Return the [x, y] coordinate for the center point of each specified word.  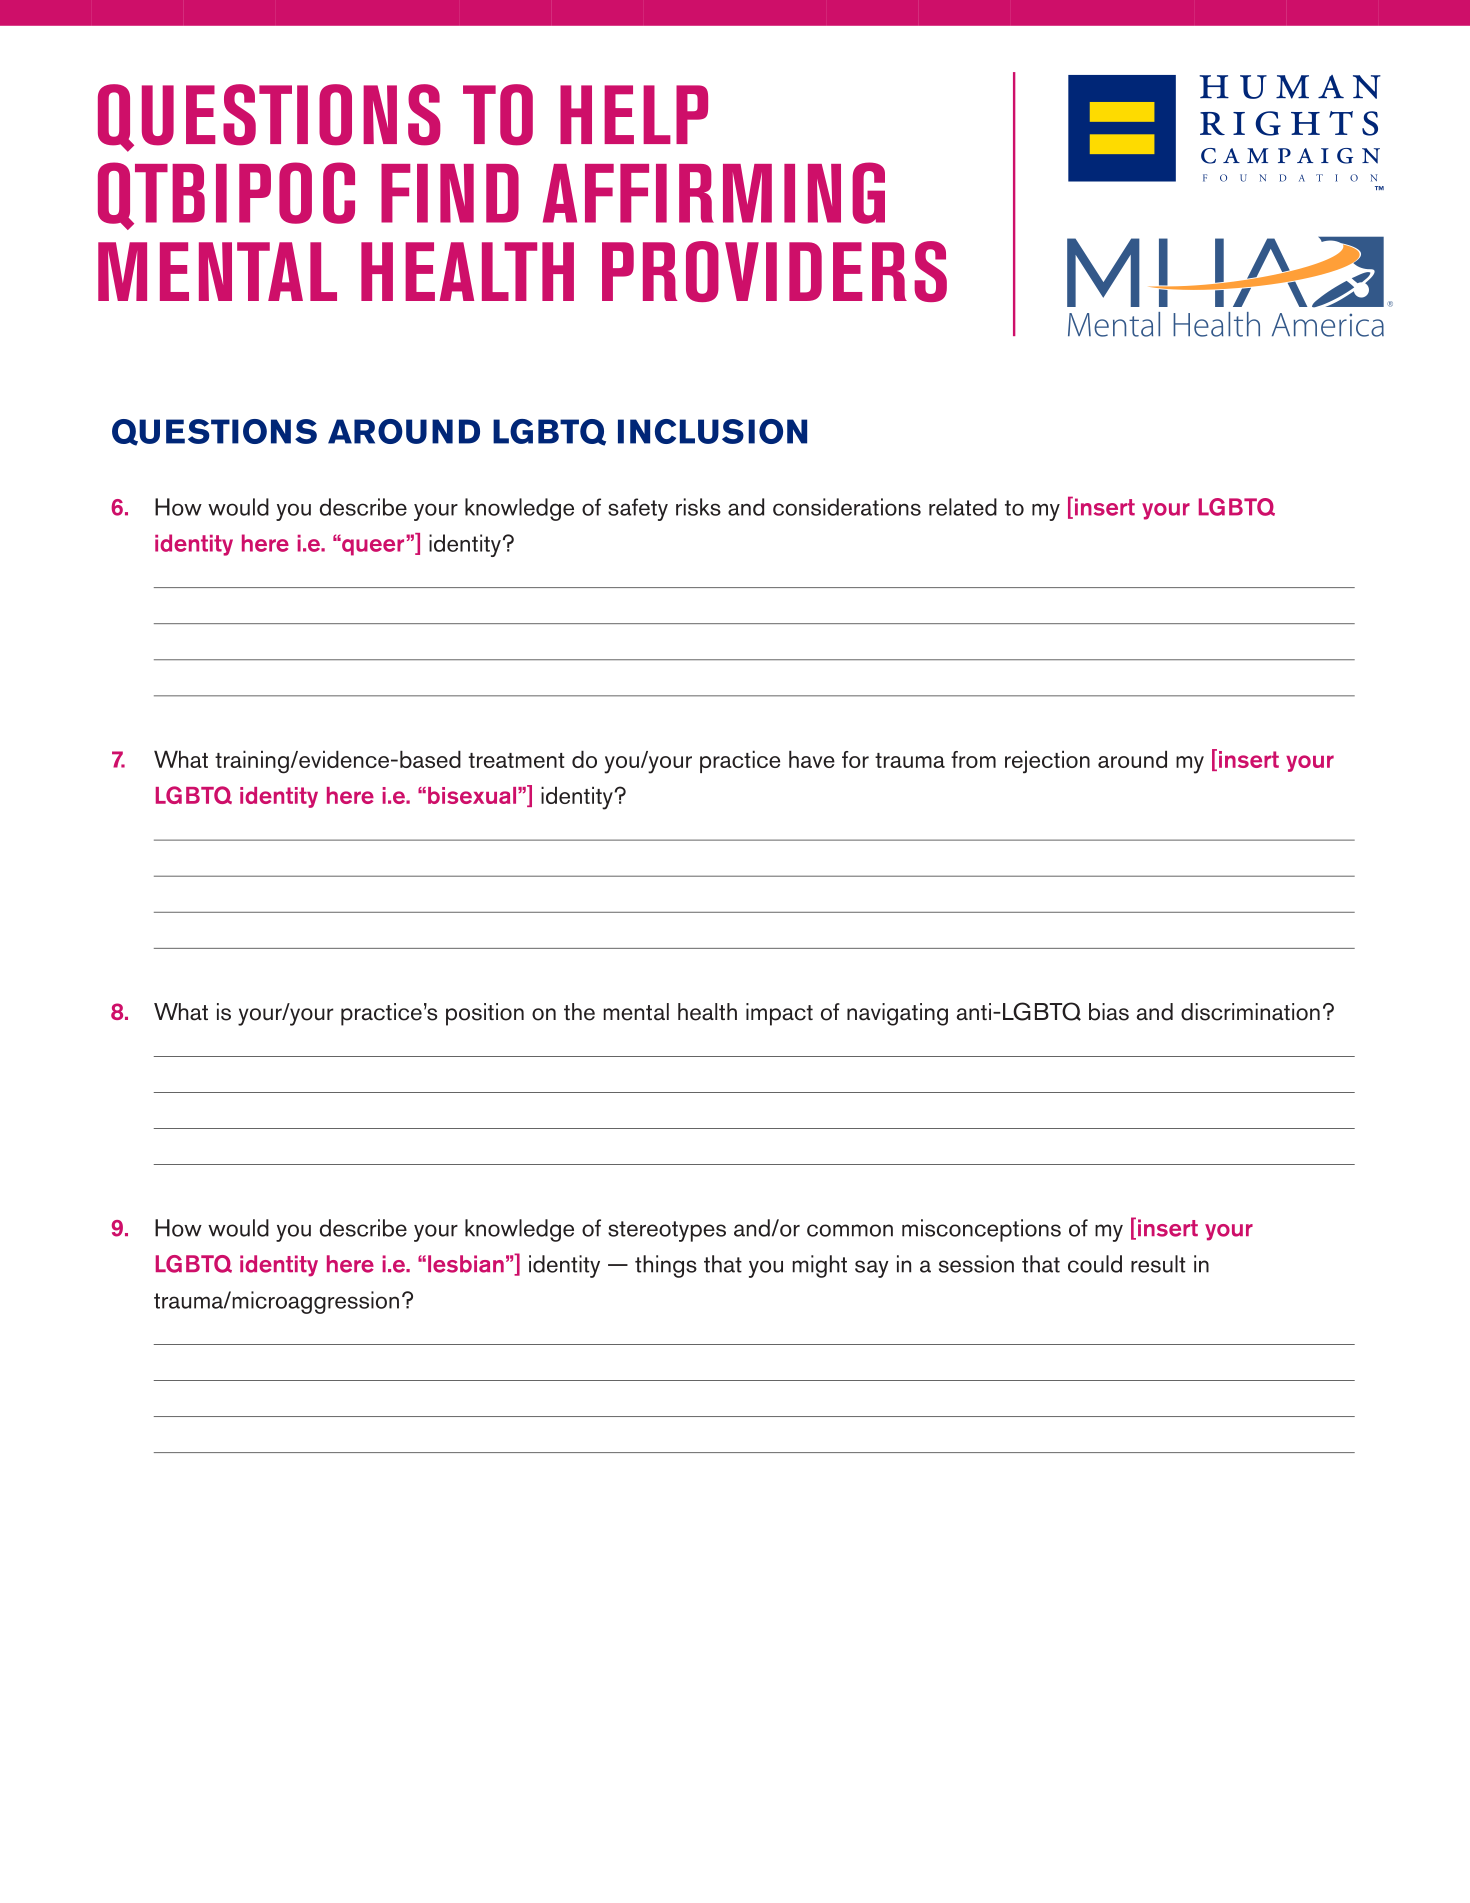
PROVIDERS [774, 271]
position [485, 1014]
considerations [847, 507]
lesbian [466, 1264]
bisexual [473, 795]
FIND [450, 193]
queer [372, 547]
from [973, 759]
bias [1109, 1012]
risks [698, 507]
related [963, 507]
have [812, 759]
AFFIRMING [714, 193]
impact [779, 1014]
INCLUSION [712, 431]
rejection [1047, 762]
